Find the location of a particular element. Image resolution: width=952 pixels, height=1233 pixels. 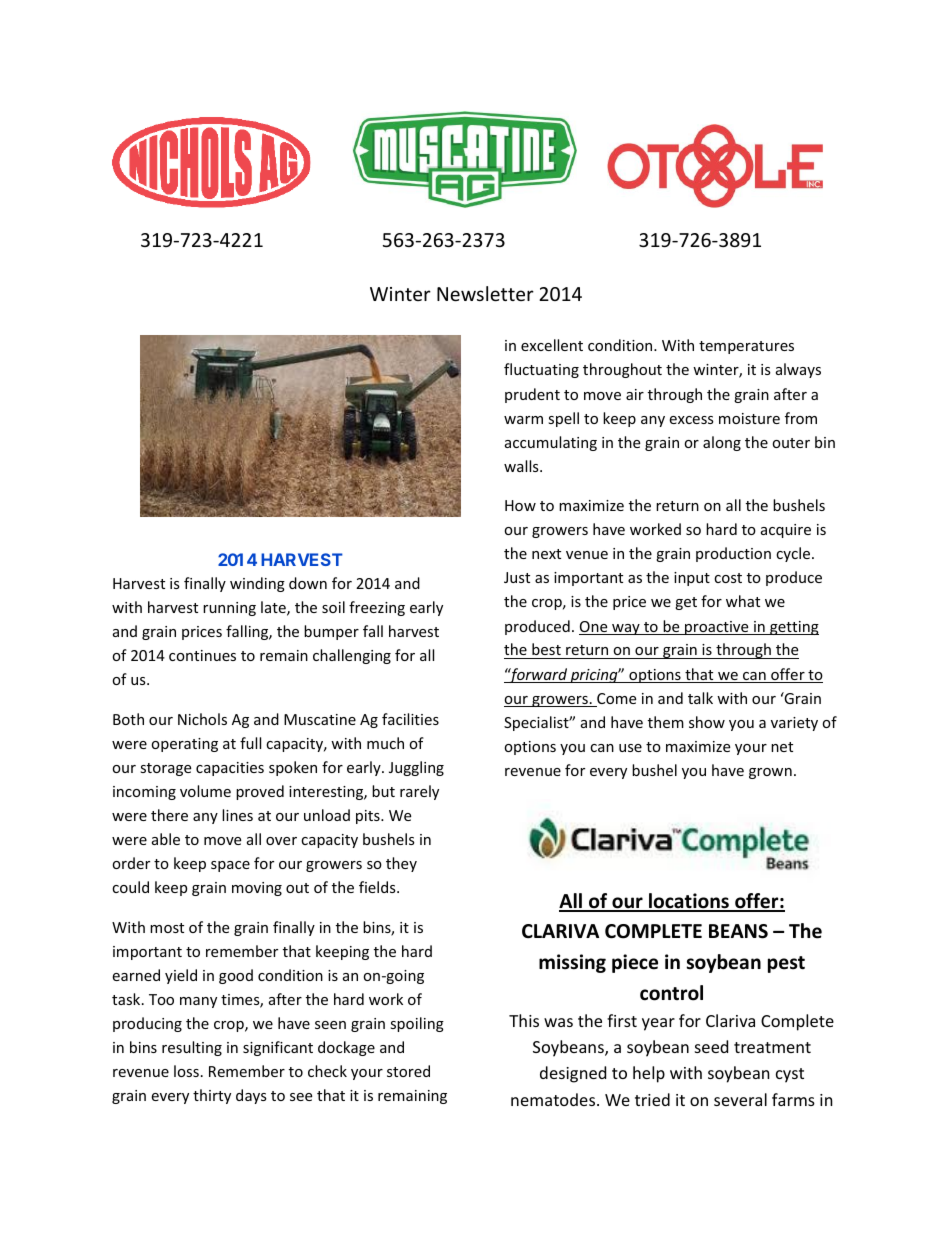

talk is located at coordinates (700, 698).
